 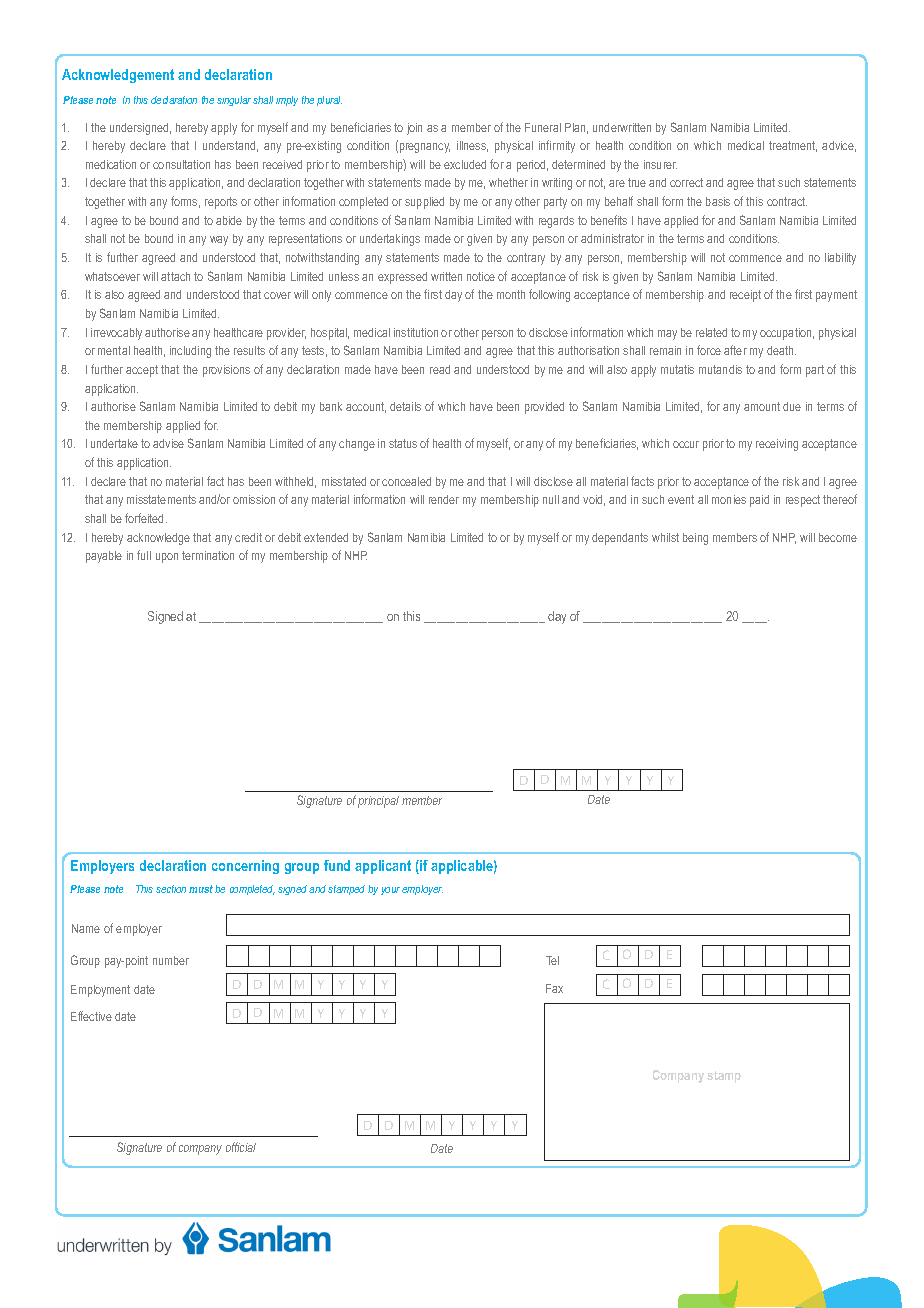 What do you see at coordinates (695, 539) in the image?
I see `being` at bounding box center [695, 539].
